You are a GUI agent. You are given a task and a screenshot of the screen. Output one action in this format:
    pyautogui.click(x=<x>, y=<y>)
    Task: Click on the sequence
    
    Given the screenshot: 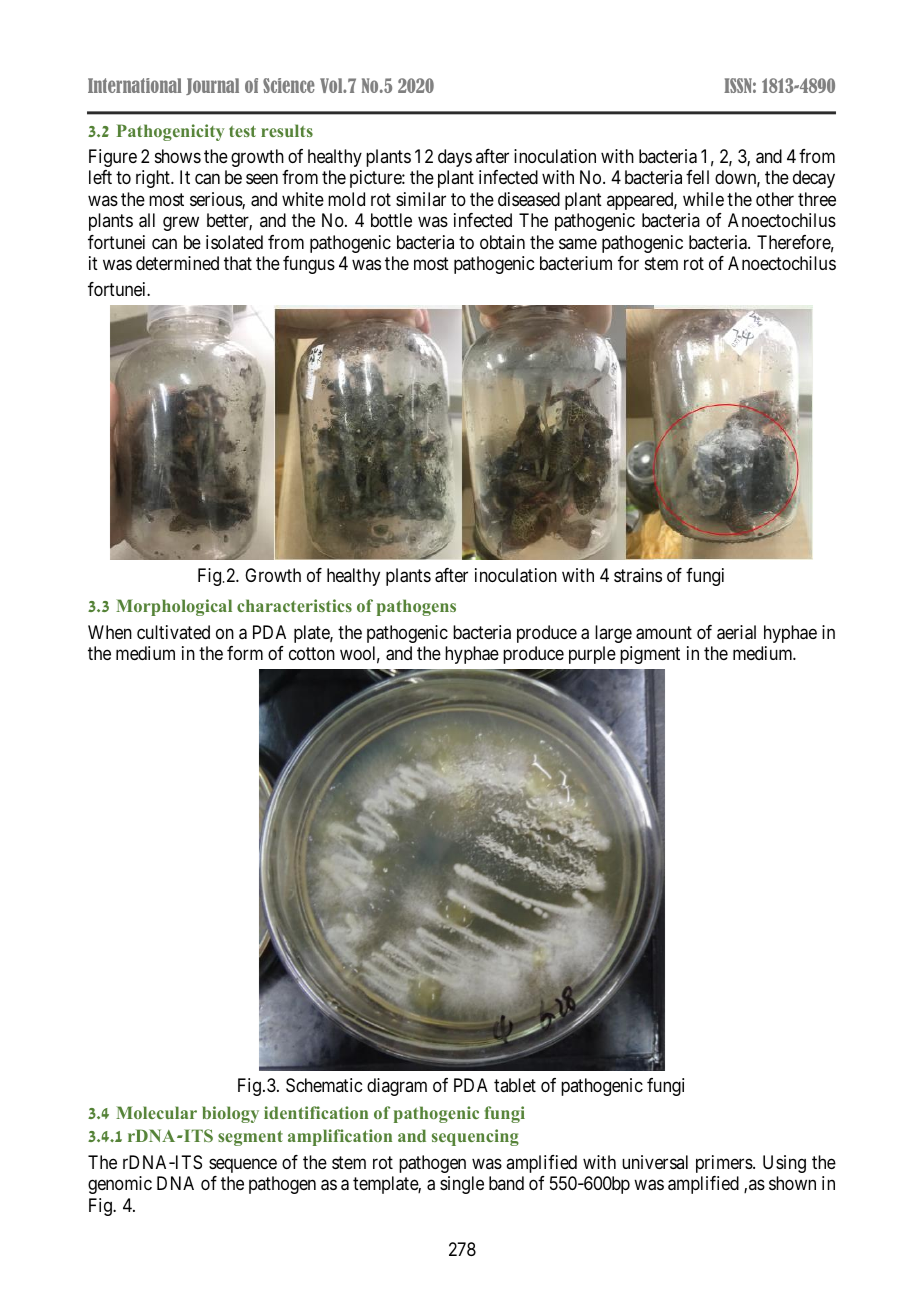 What is the action you would take?
    pyautogui.click(x=243, y=1165)
